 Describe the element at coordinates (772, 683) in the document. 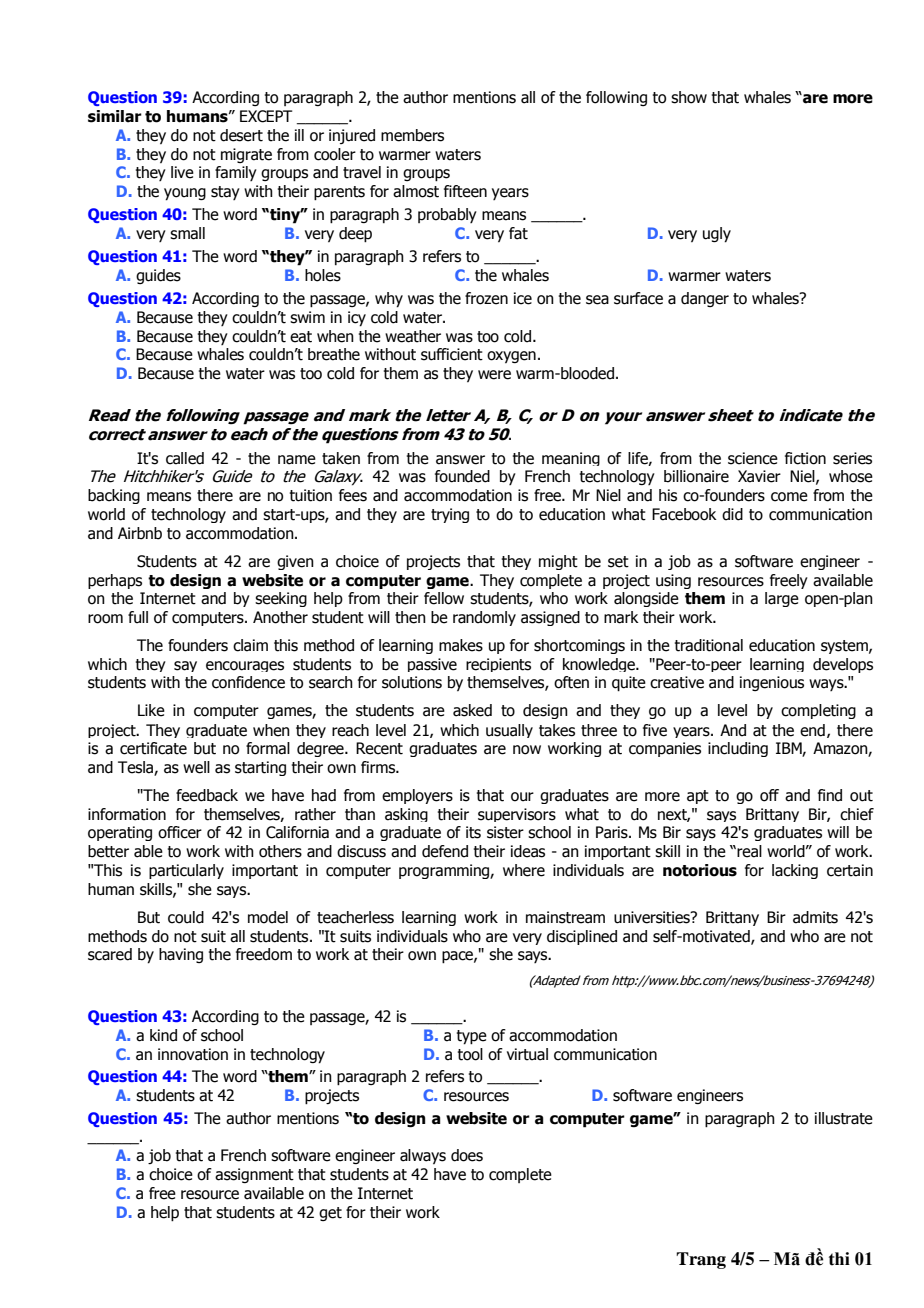

I see `ingenious` at that location.
